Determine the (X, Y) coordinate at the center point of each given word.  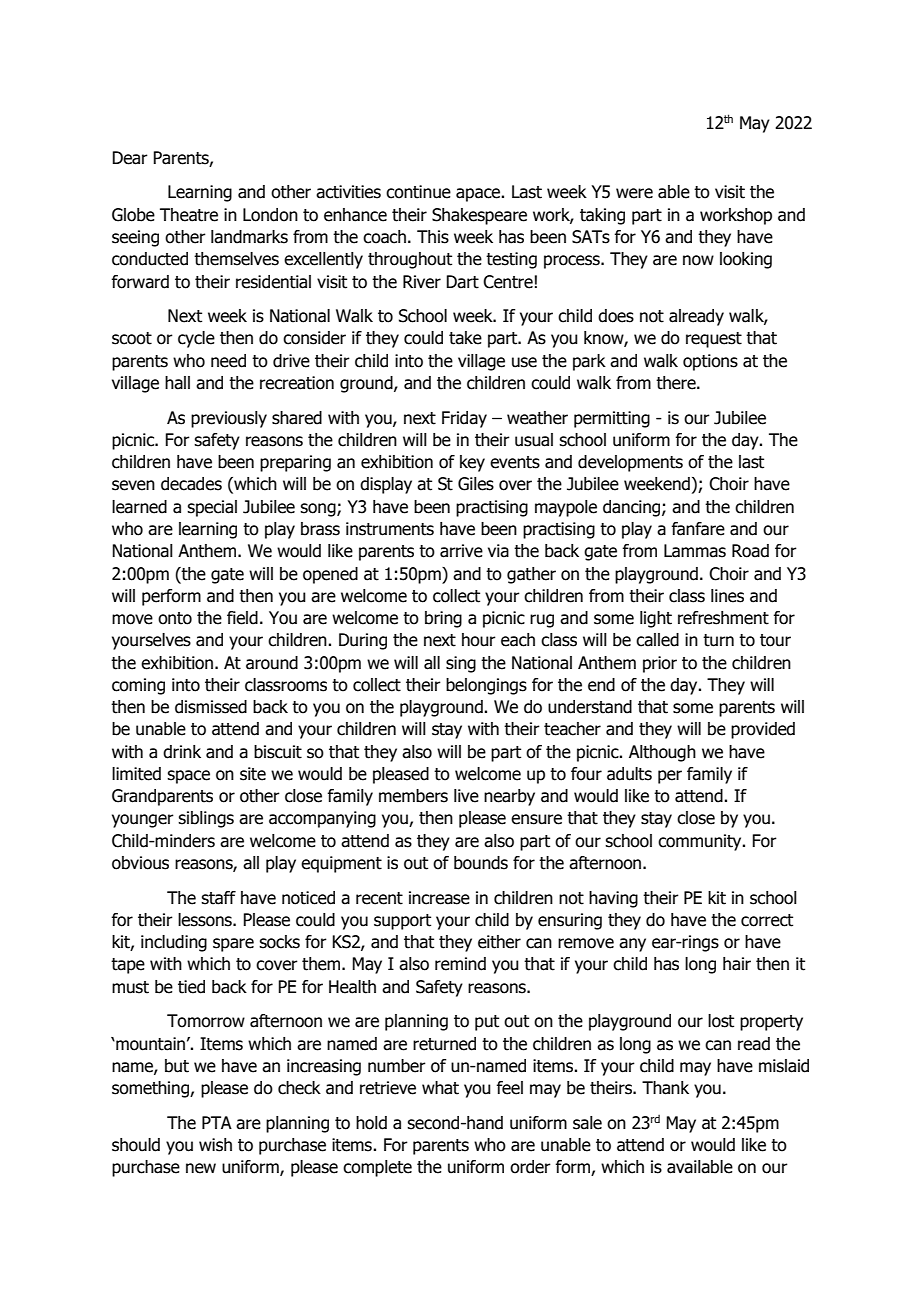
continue (418, 192)
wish (215, 1145)
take (465, 338)
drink (182, 752)
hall (177, 383)
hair (737, 964)
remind (460, 964)
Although (662, 753)
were (634, 193)
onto (175, 618)
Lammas (695, 551)
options (710, 362)
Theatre (189, 215)
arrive (461, 551)
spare (233, 945)
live (466, 796)
